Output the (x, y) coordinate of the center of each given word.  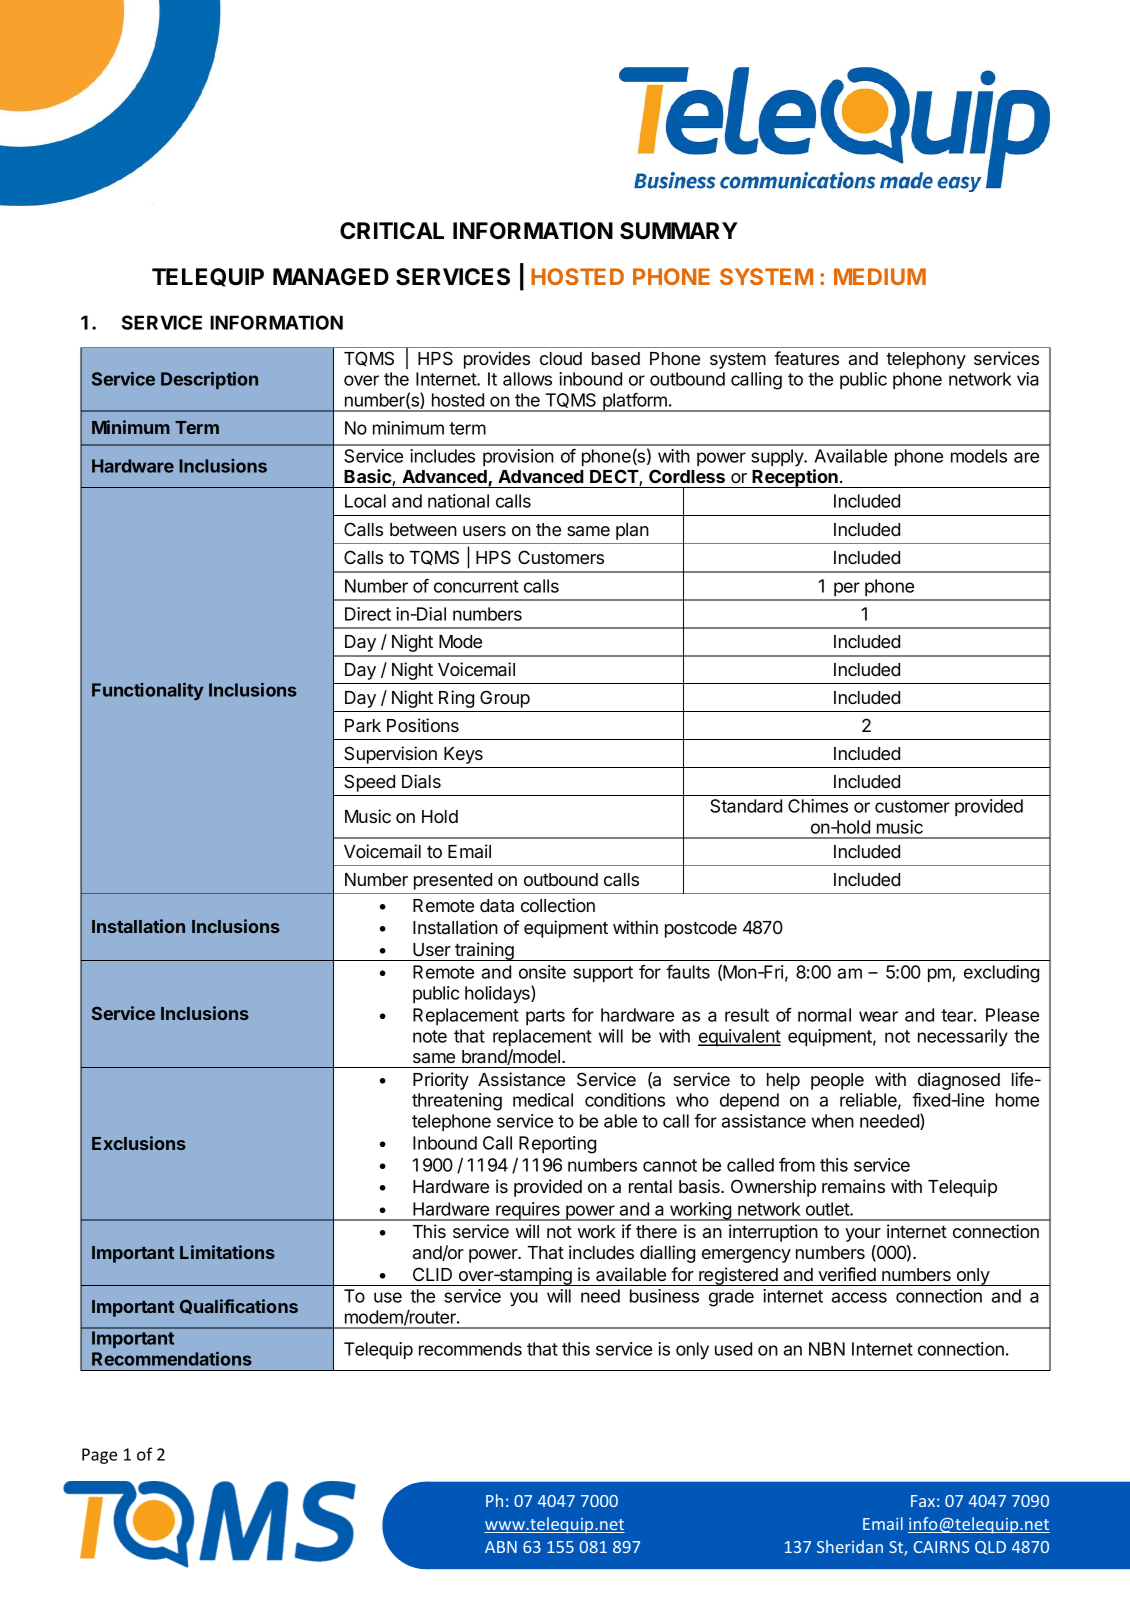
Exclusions (139, 1143)
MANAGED (331, 277)
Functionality (147, 691)
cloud (561, 358)
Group (505, 699)
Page (99, 1456)
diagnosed (959, 1081)
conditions (625, 1100)
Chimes (818, 806)
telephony (926, 360)
